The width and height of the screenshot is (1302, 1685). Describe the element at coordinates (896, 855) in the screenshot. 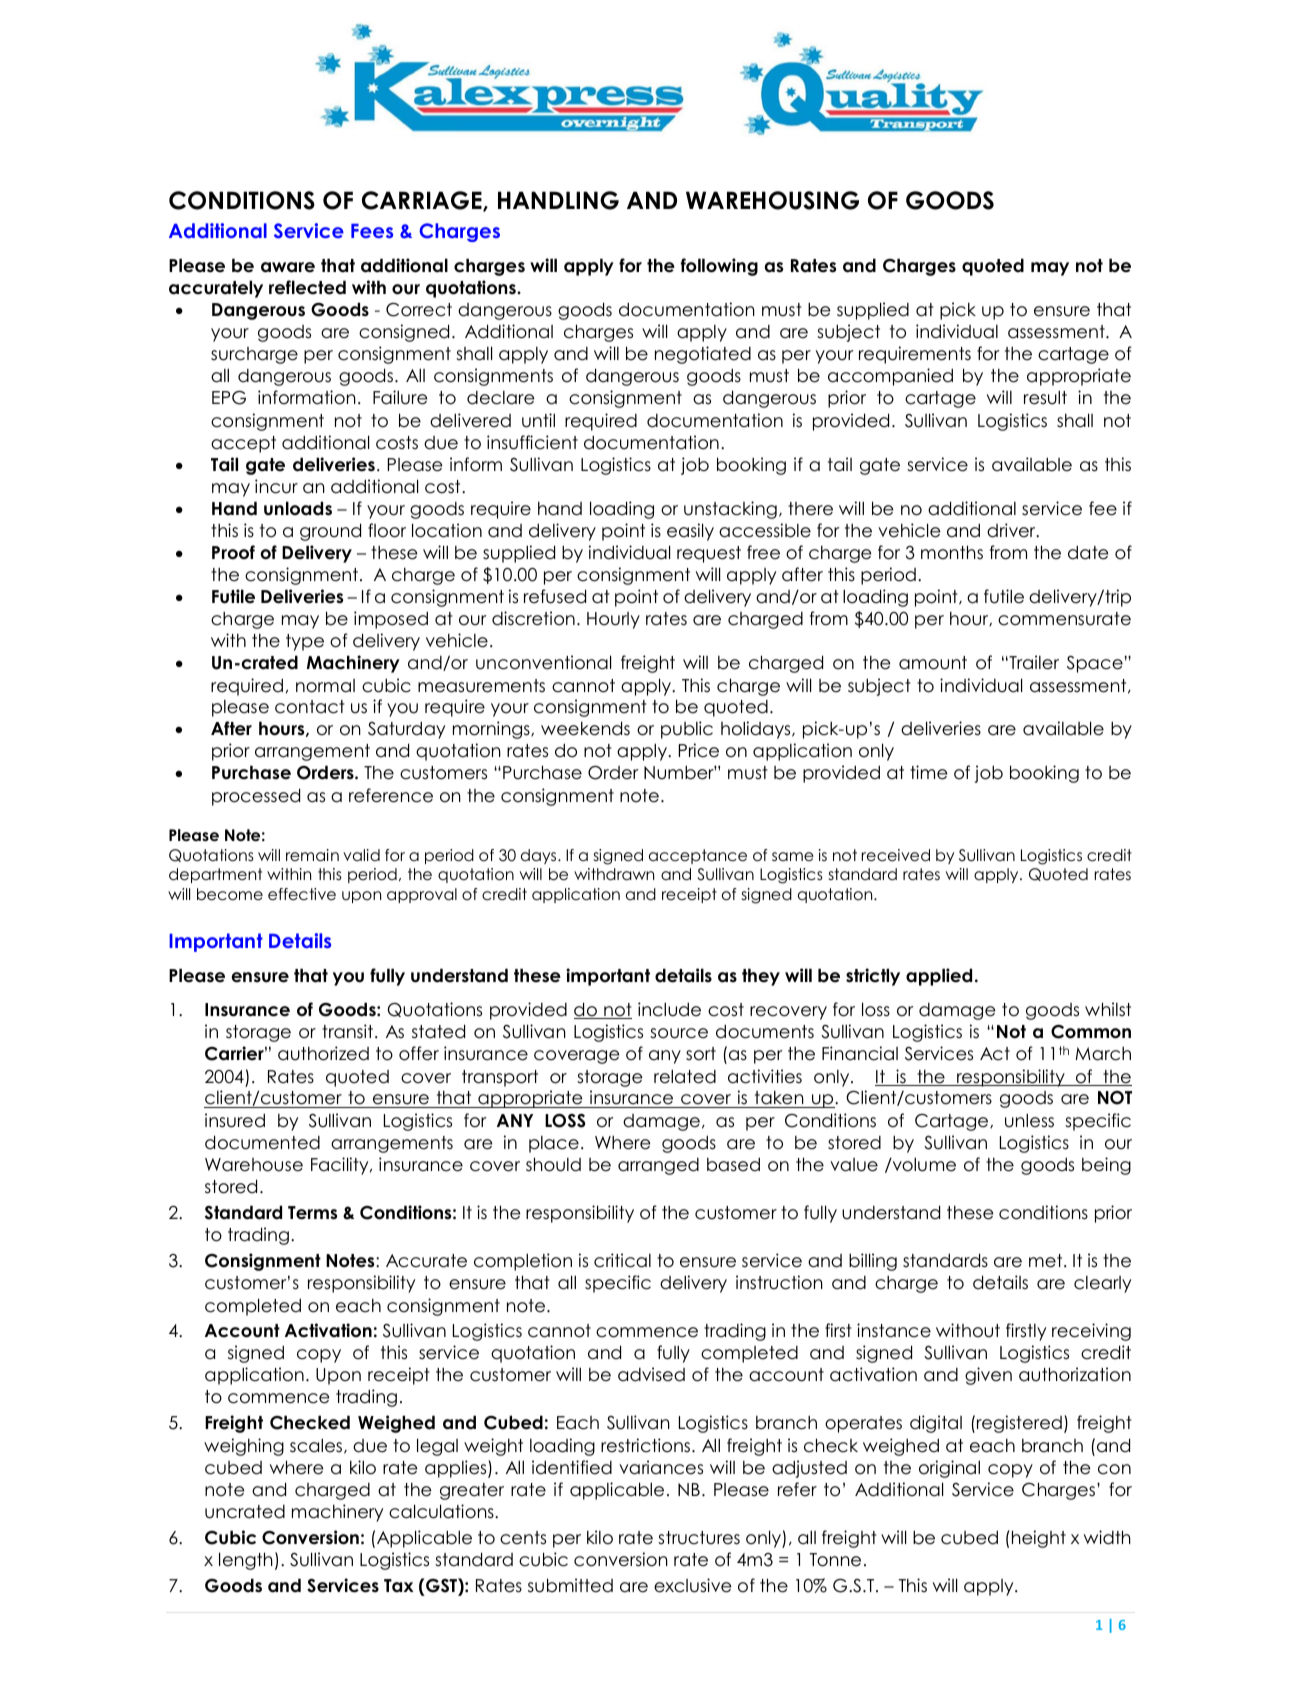

I see `received` at that location.
